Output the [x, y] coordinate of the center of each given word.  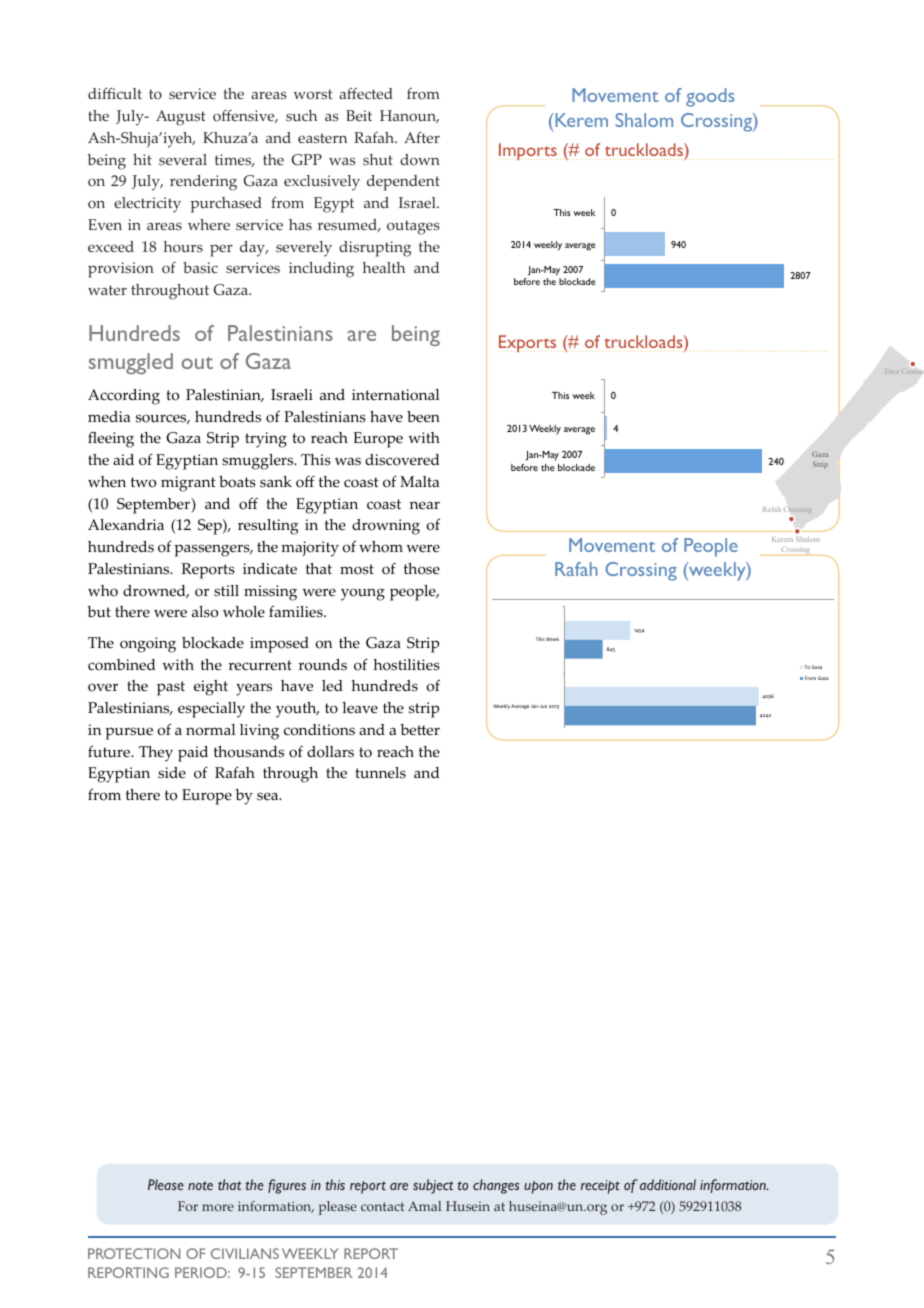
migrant [188, 484]
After [422, 137]
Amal [424, 1206]
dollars [330, 752]
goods [710, 97]
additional [668, 1184]
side [172, 773]
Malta [419, 481]
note [200, 1185]
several [183, 160]
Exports [527, 343]
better [420, 730]
